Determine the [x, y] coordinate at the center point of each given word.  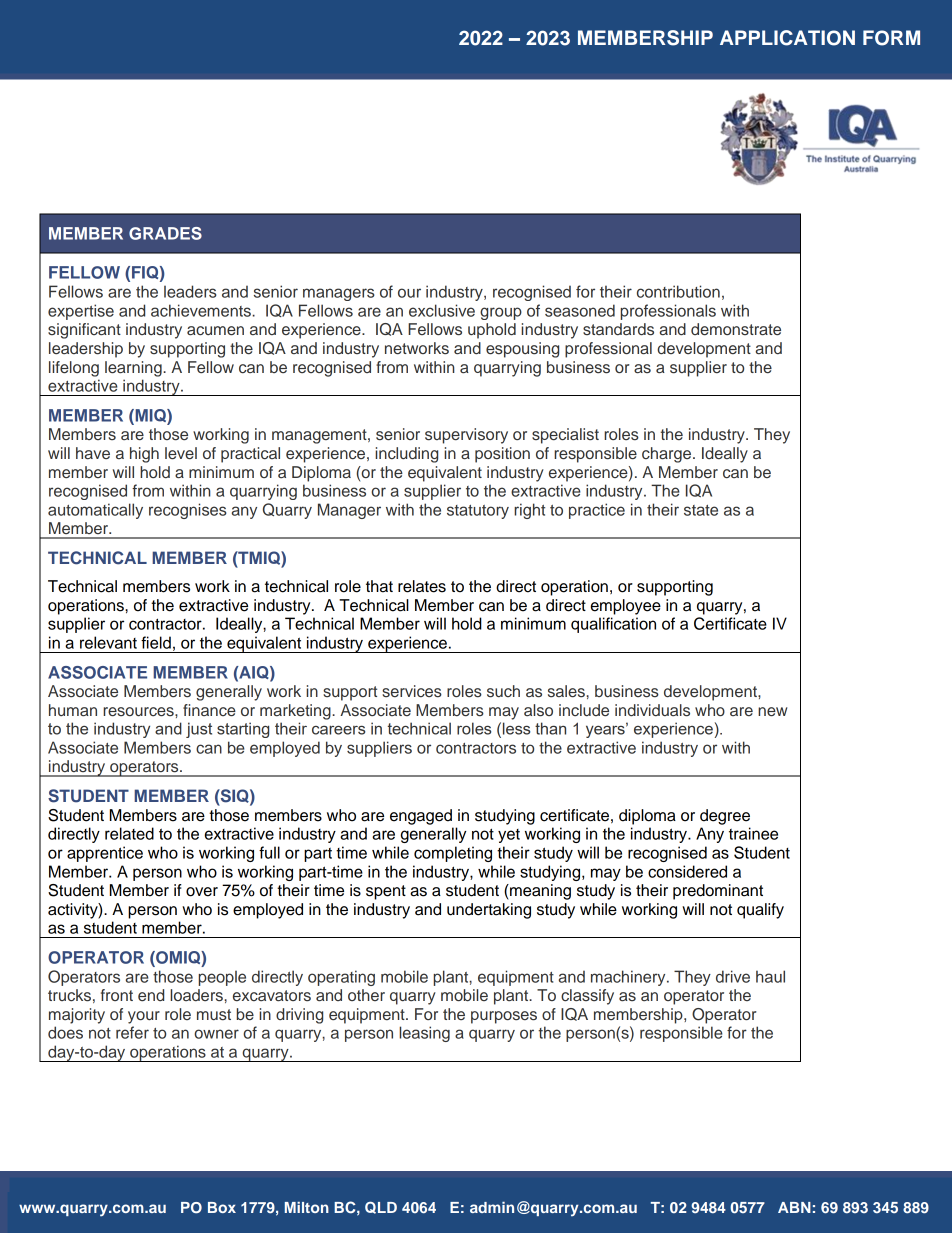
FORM [891, 38]
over [202, 892]
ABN [794, 1207]
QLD [381, 1208]
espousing [522, 350]
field [156, 642]
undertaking [489, 911]
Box [222, 1207]
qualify [760, 911]
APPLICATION [787, 38]
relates [422, 586]
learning [134, 369]
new [772, 712]
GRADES [165, 233]
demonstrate [736, 329]
